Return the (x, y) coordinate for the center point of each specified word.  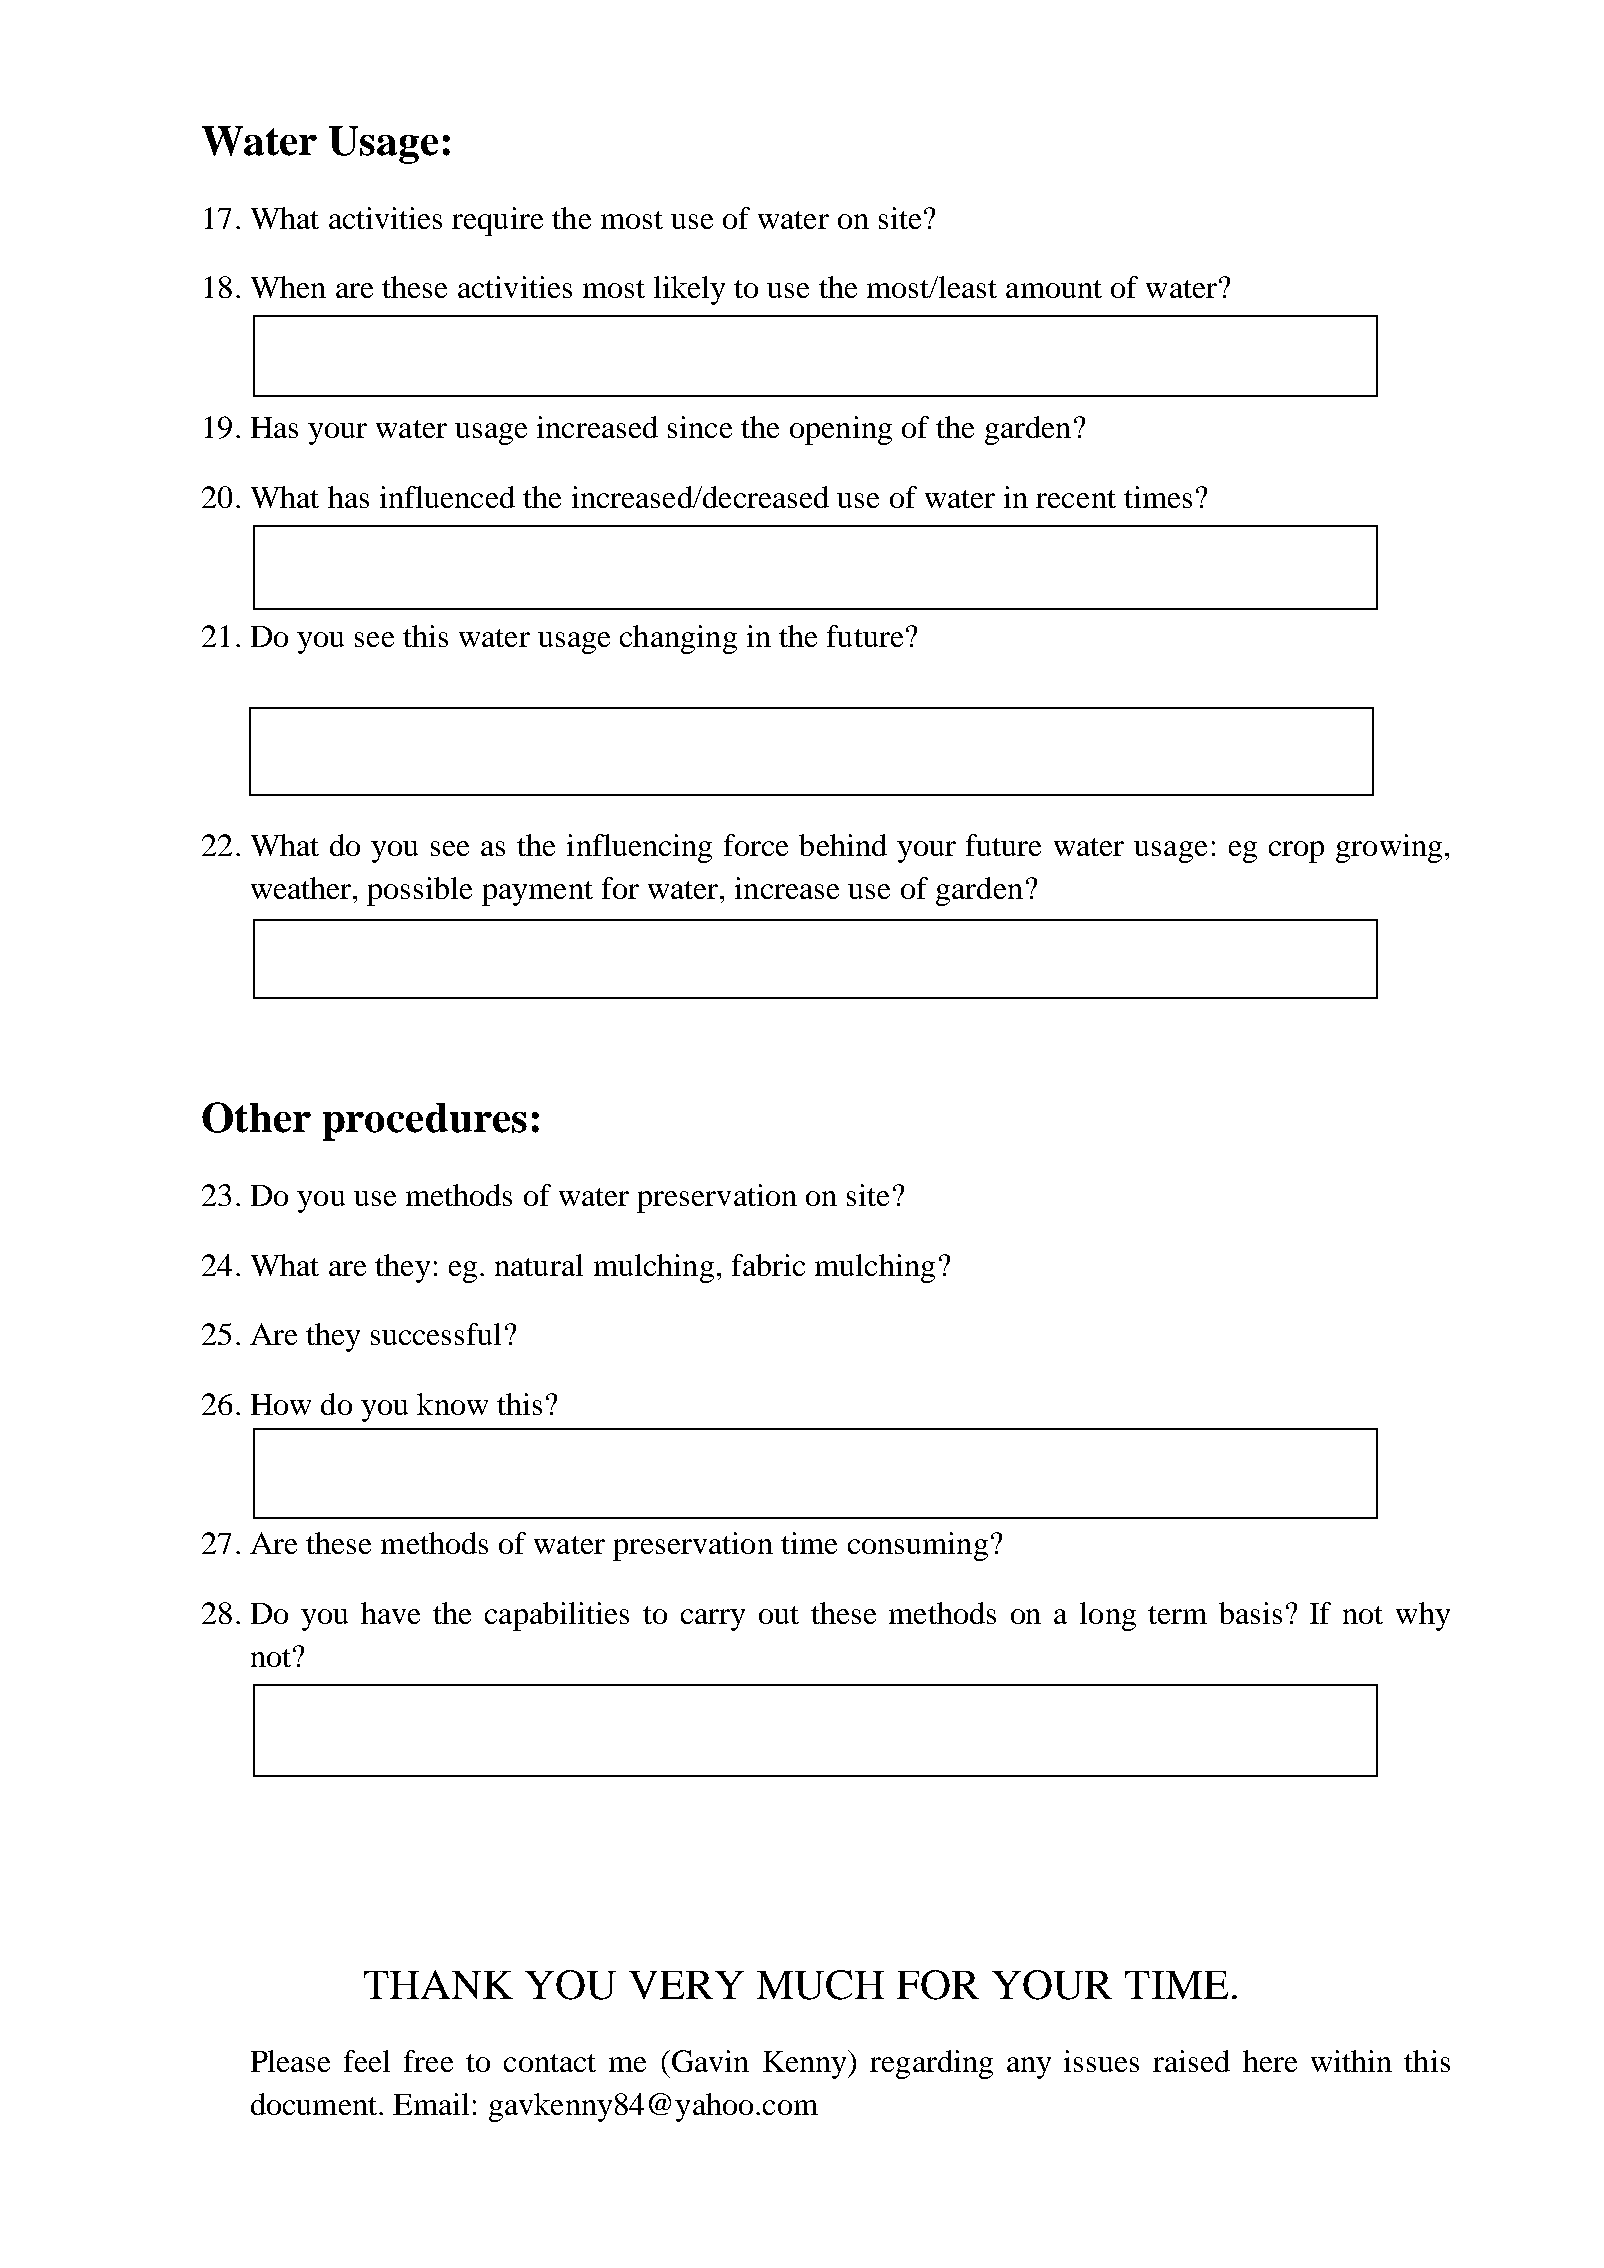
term (1177, 1615)
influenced (447, 497)
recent (1076, 499)
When (288, 287)
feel (367, 2061)
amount (1054, 289)
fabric (768, 1265)
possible (419, 891)
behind (843, 845)
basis (1250, 1613)
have (390, 1613)
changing (678, 639)
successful (436, 1334)
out (779, 1615)
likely (689, 290)
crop (1296, 852)
